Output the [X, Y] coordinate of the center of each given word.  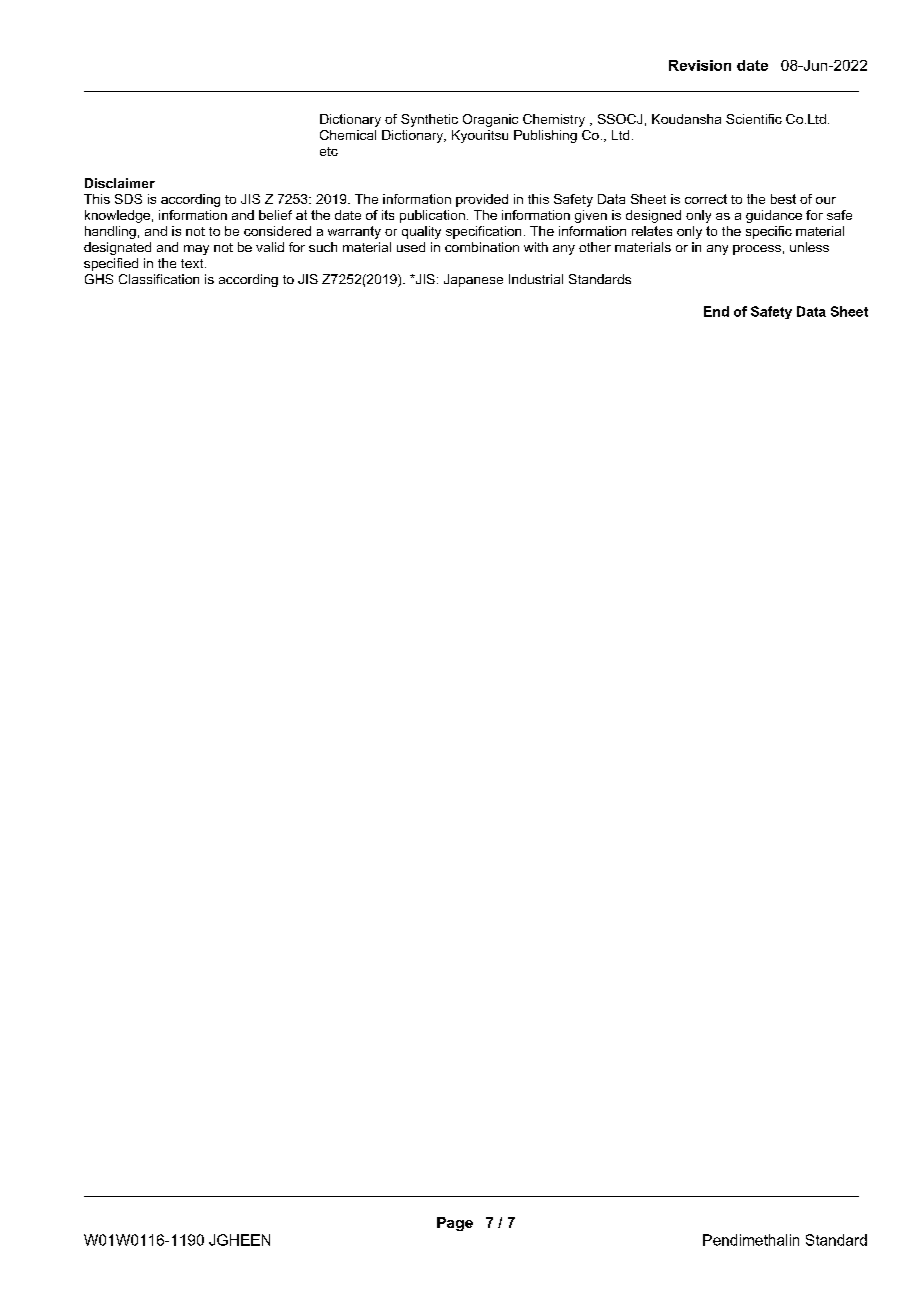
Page [455, 1224]
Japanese [473, 280]
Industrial [536, 279]
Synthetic [429, 120]
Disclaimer [120, 183]
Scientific [754, 119]
